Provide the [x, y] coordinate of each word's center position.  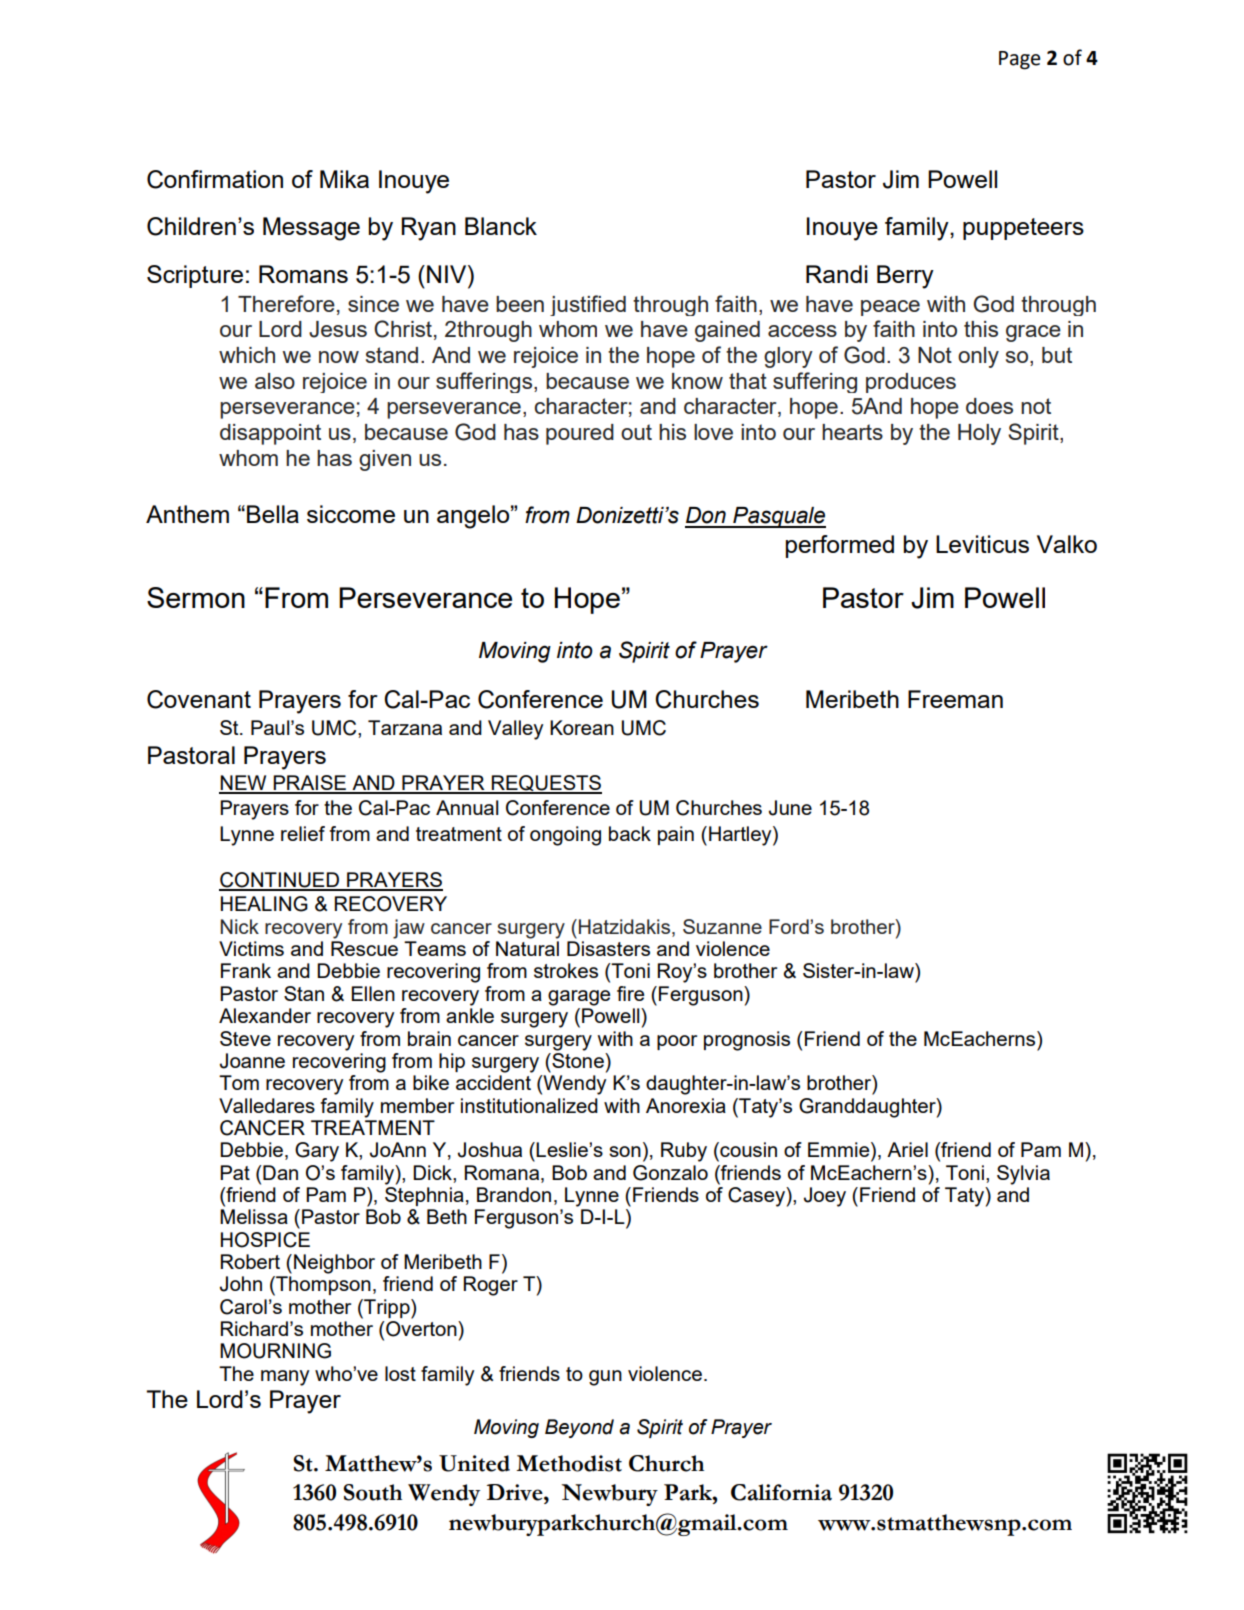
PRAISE [310, 784]
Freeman [955, 699]
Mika [344, 179]
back [630, 833]
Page [1019, 60]
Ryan [428, 229]
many [285, 1378]
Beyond [579, 1428]
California [781, 1492]
